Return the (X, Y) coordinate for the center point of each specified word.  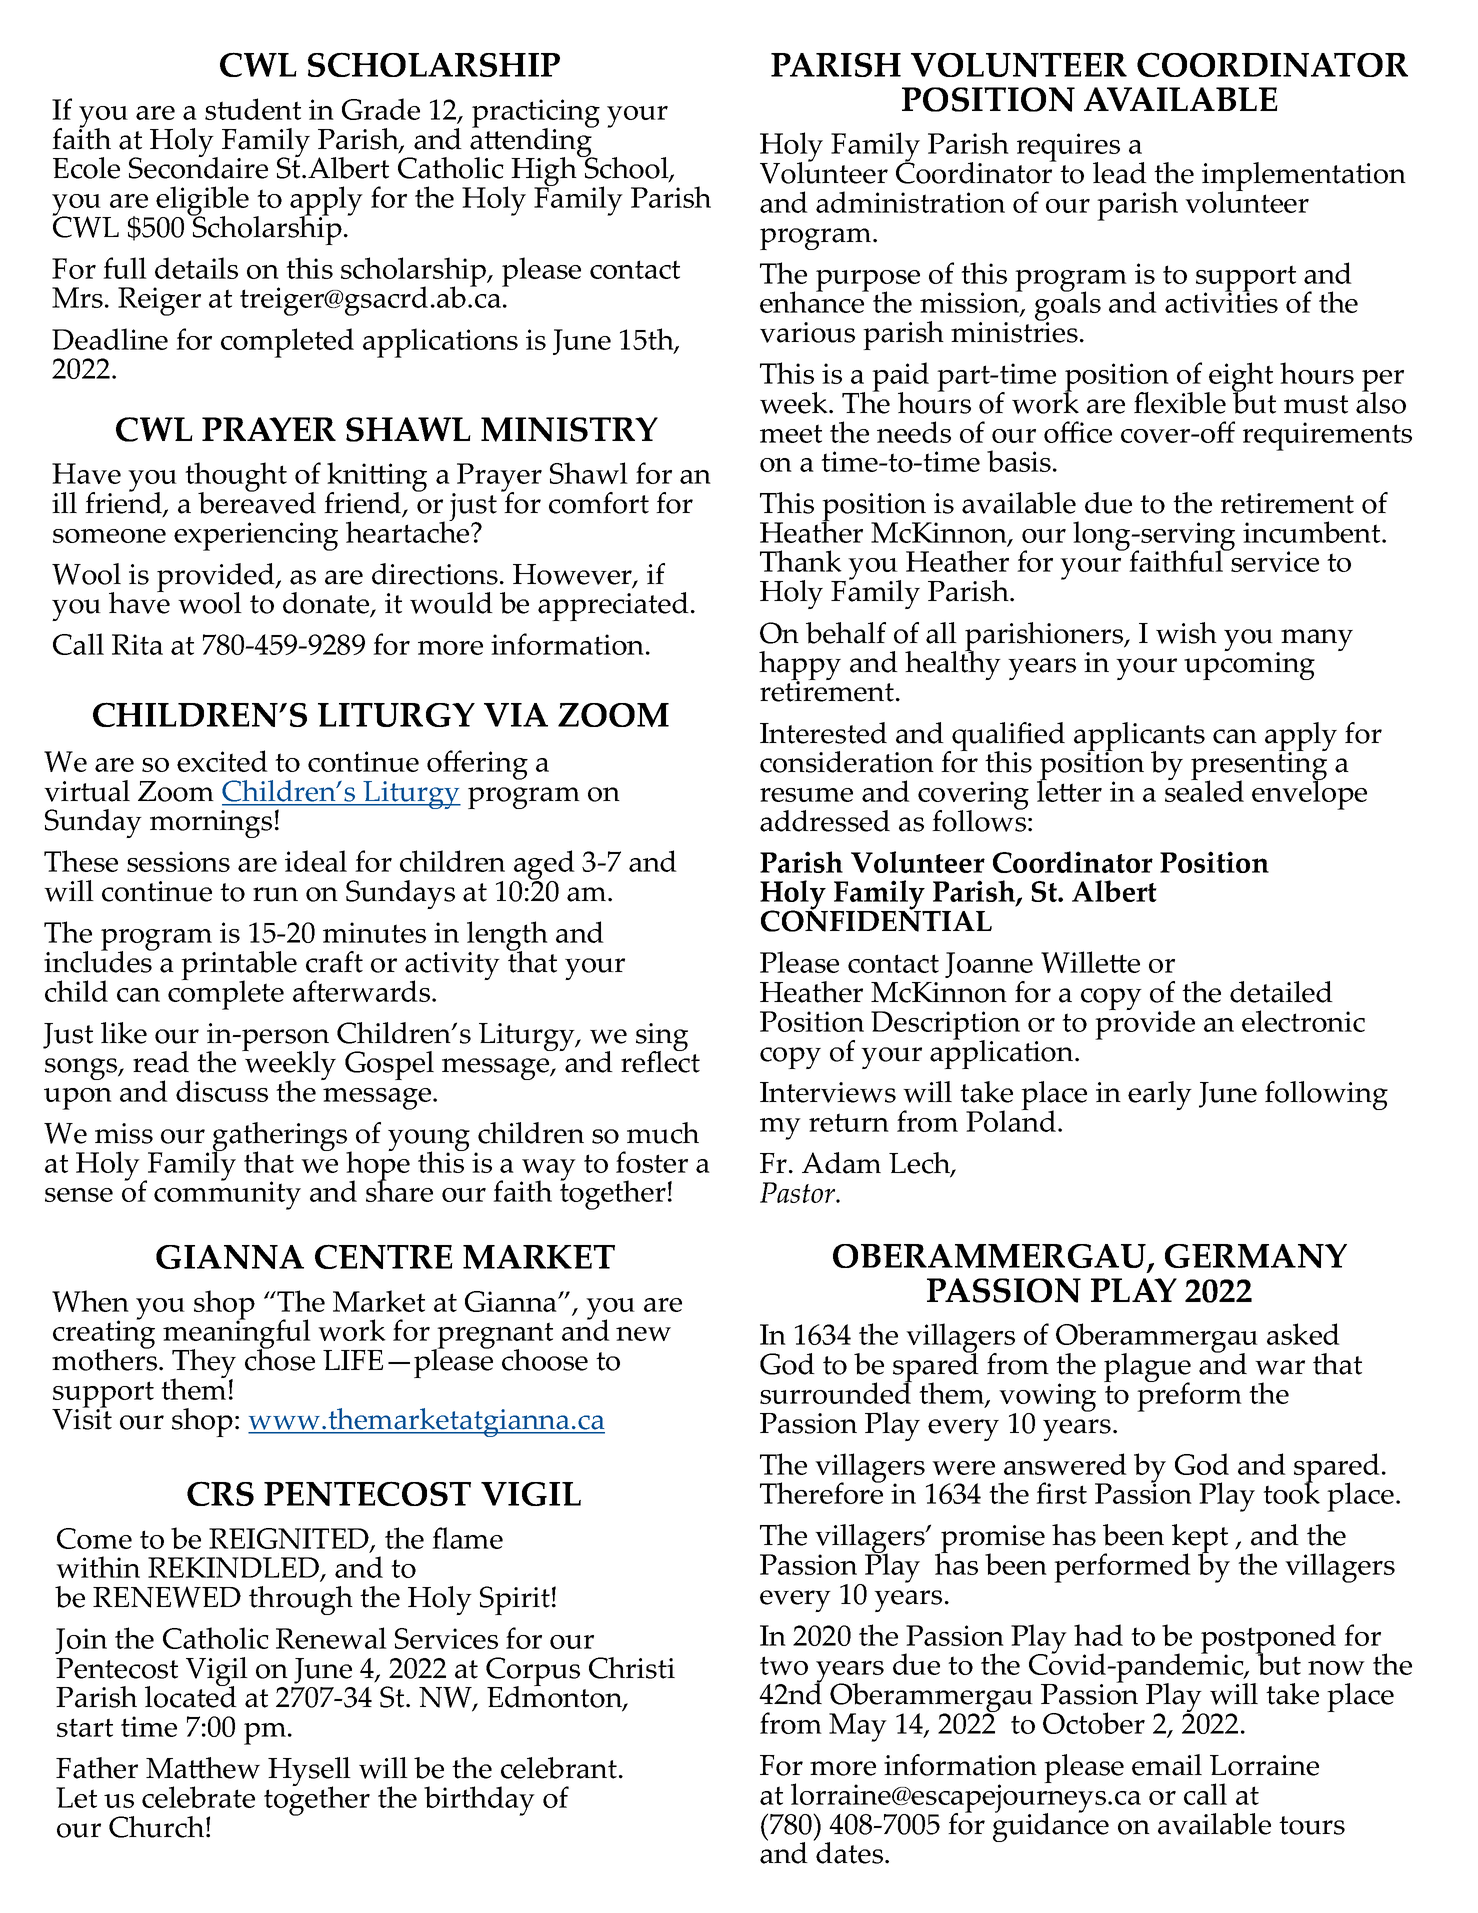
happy (800, 667)
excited (222, 761)
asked (1303, 1334)
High (545, 172)
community (227, 1194)
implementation (1304, 178)
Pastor (799, 1192)
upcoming (1249, 665)
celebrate (198, 1797)
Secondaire (198, 167)
